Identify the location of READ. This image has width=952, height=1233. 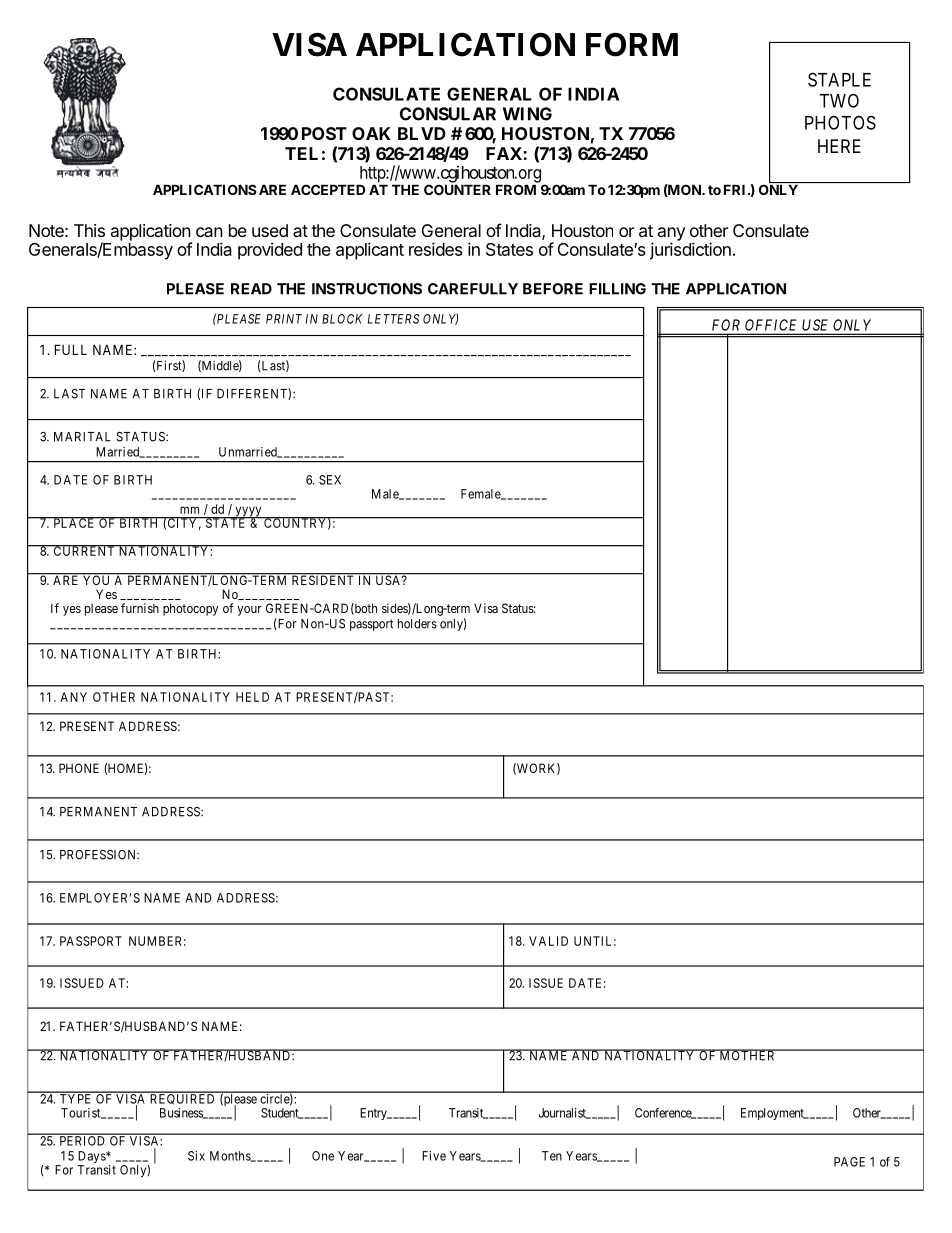
(251, 289).
